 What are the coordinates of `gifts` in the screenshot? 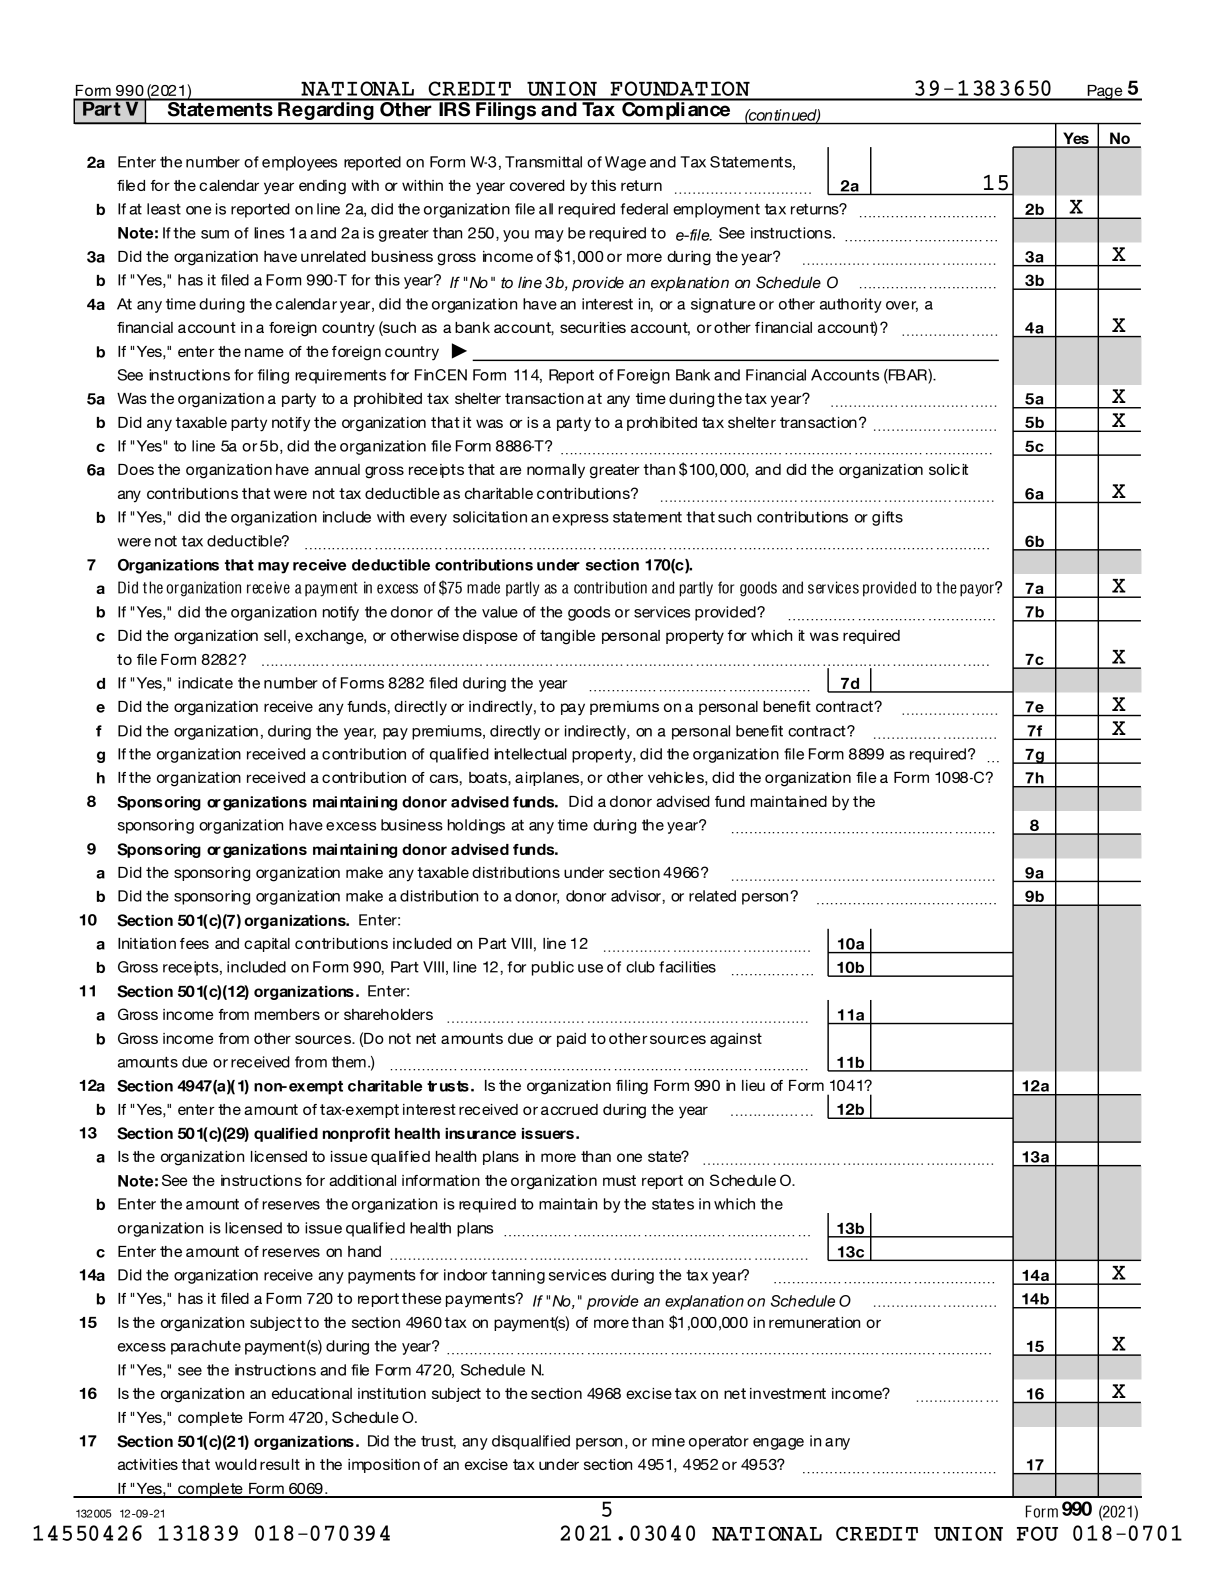 It's located at (887, 518).
